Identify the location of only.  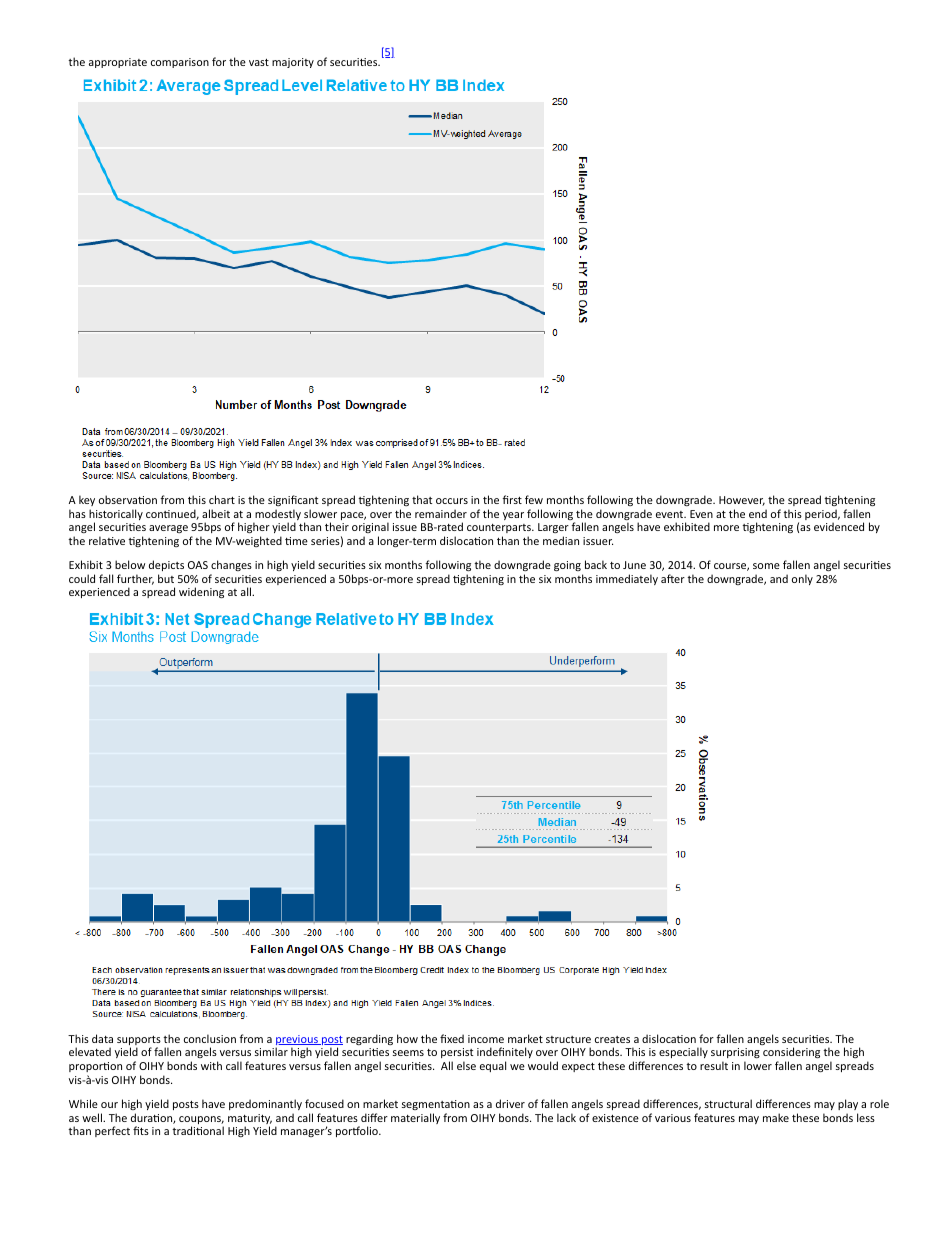
(802, 579).
